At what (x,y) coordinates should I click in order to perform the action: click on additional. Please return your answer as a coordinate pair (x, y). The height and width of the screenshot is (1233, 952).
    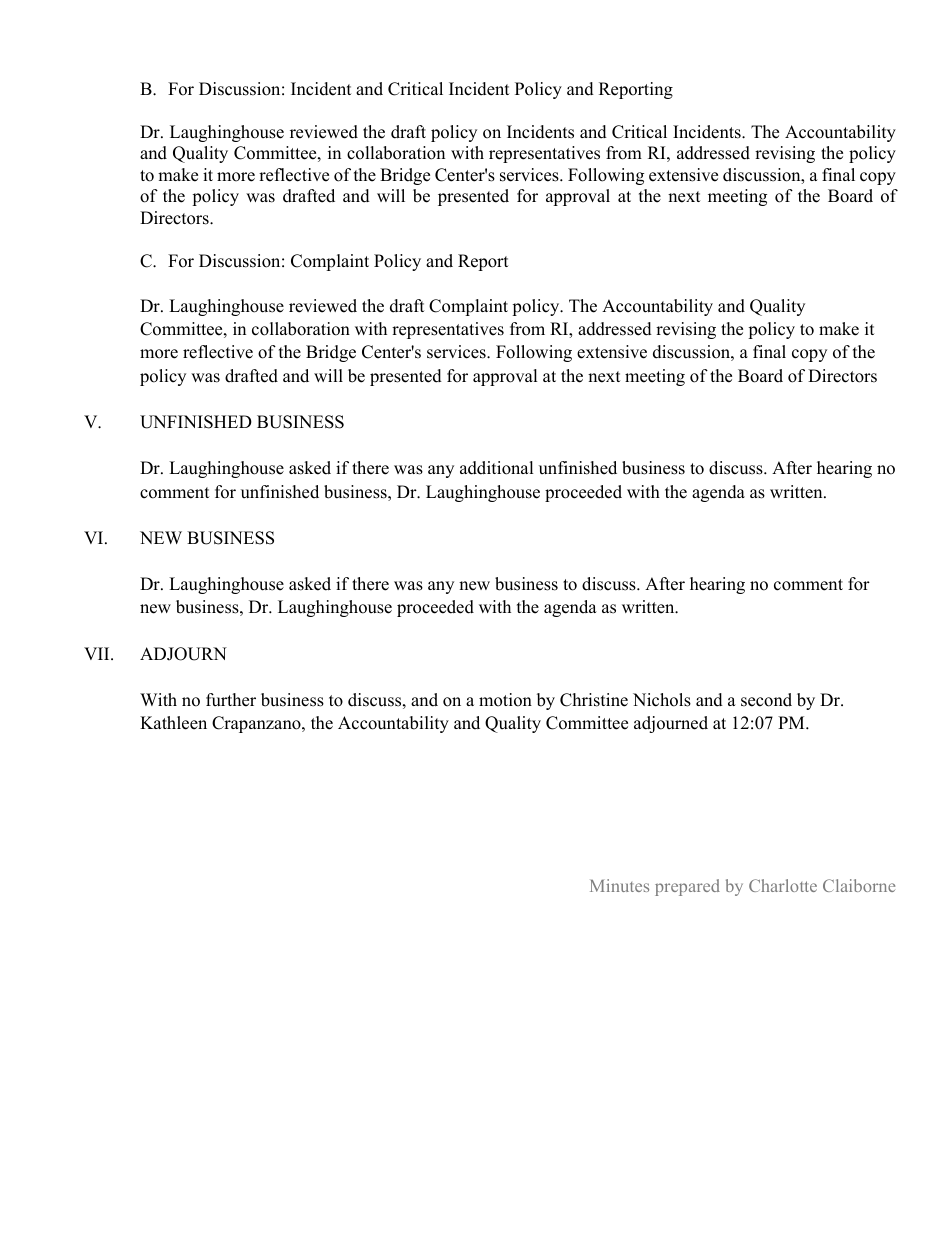
    Looking at the image, I should click on (497, 468).
